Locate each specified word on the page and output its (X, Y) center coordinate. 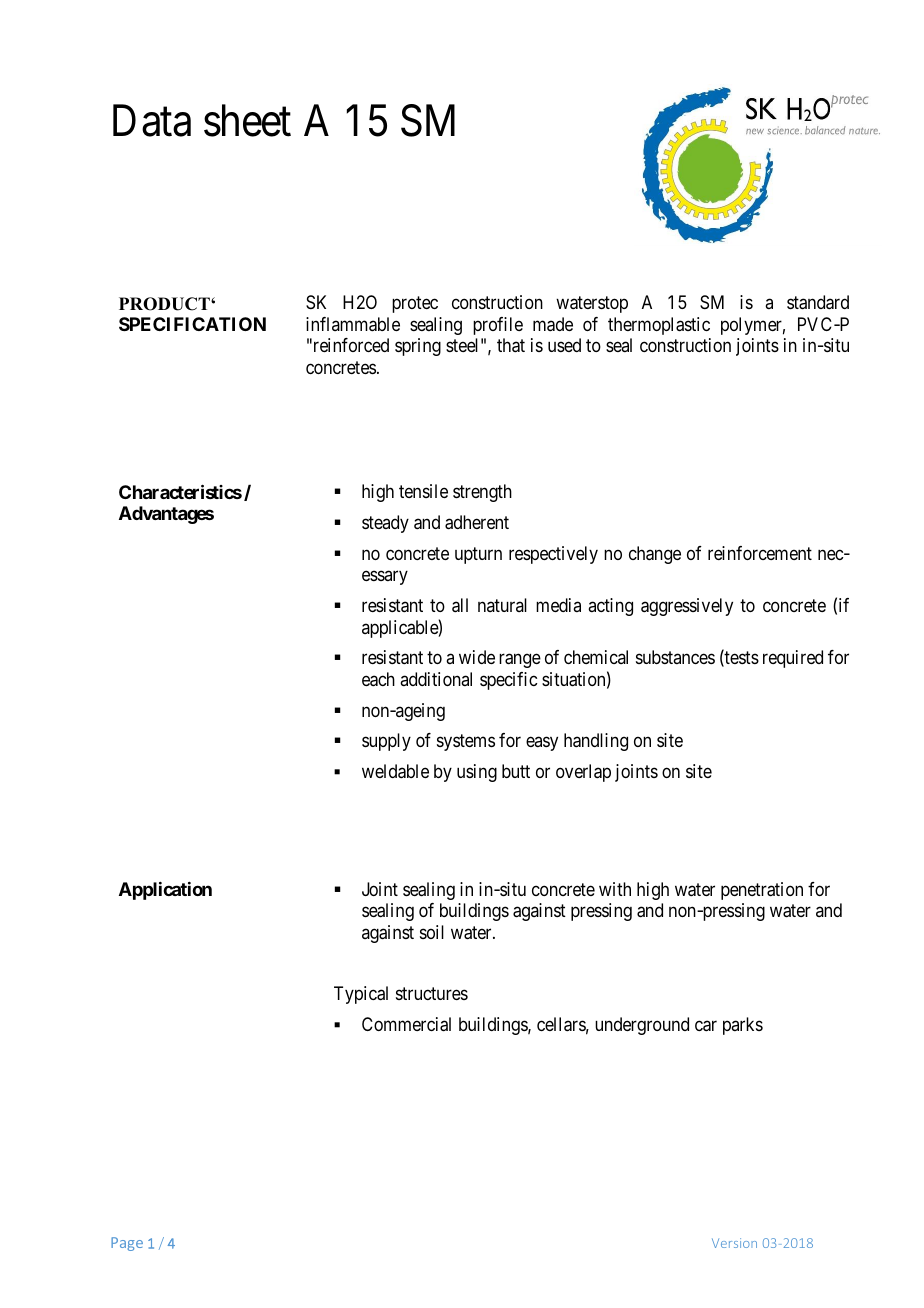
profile (498, 326)
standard (818, 302)
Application (165, 891)
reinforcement (760, 553)
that (511, 345)
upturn (478, 555)
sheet (247, 121)
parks (743, 1026)
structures (432, 994)
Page (127, 1244)
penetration (762, 891)
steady (385, 524)
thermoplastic (659, 326)
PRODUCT (165, 304)
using (477, 773)
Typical (361, 995)
